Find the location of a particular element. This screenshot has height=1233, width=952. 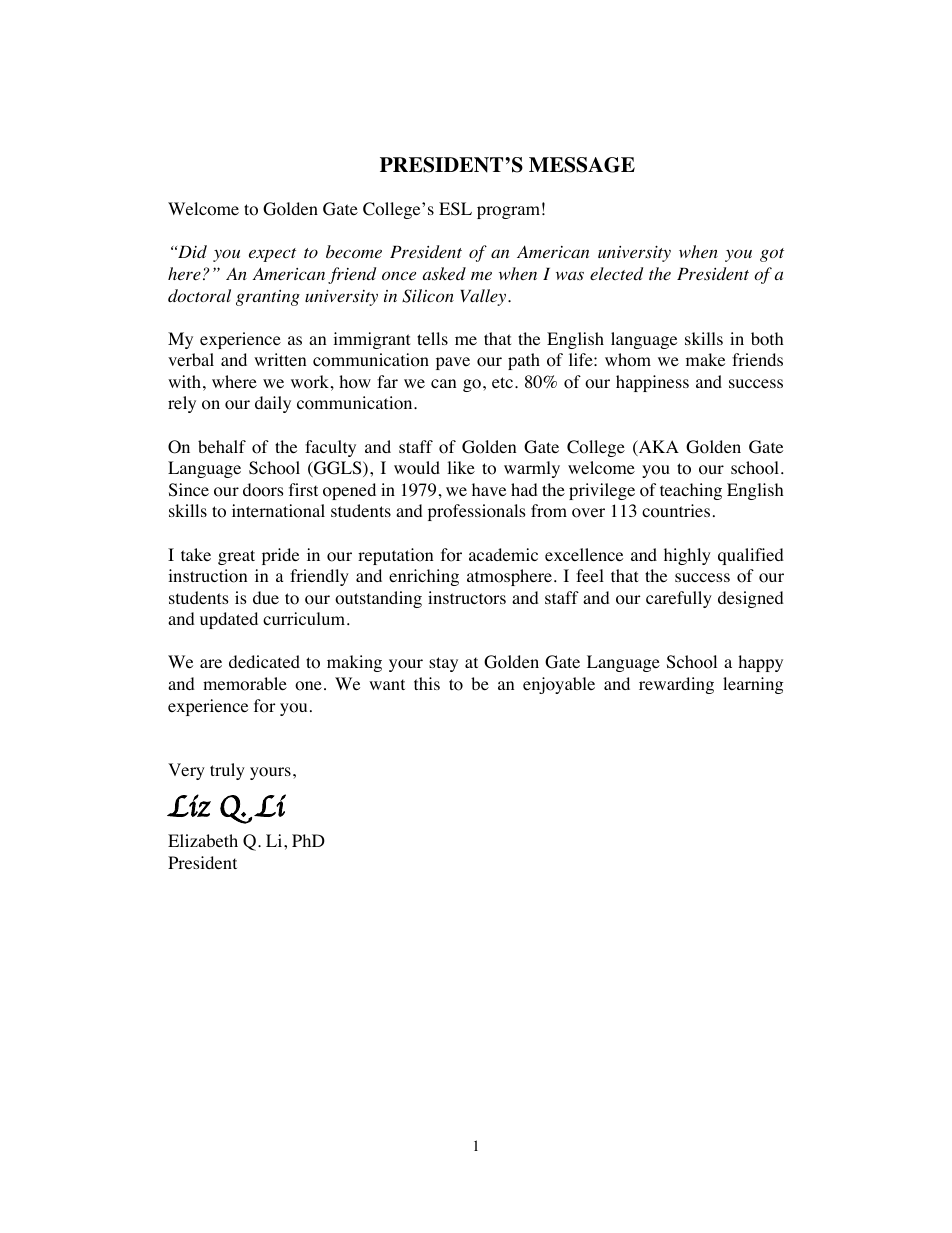

academic is located at coordinates (503, 554).
